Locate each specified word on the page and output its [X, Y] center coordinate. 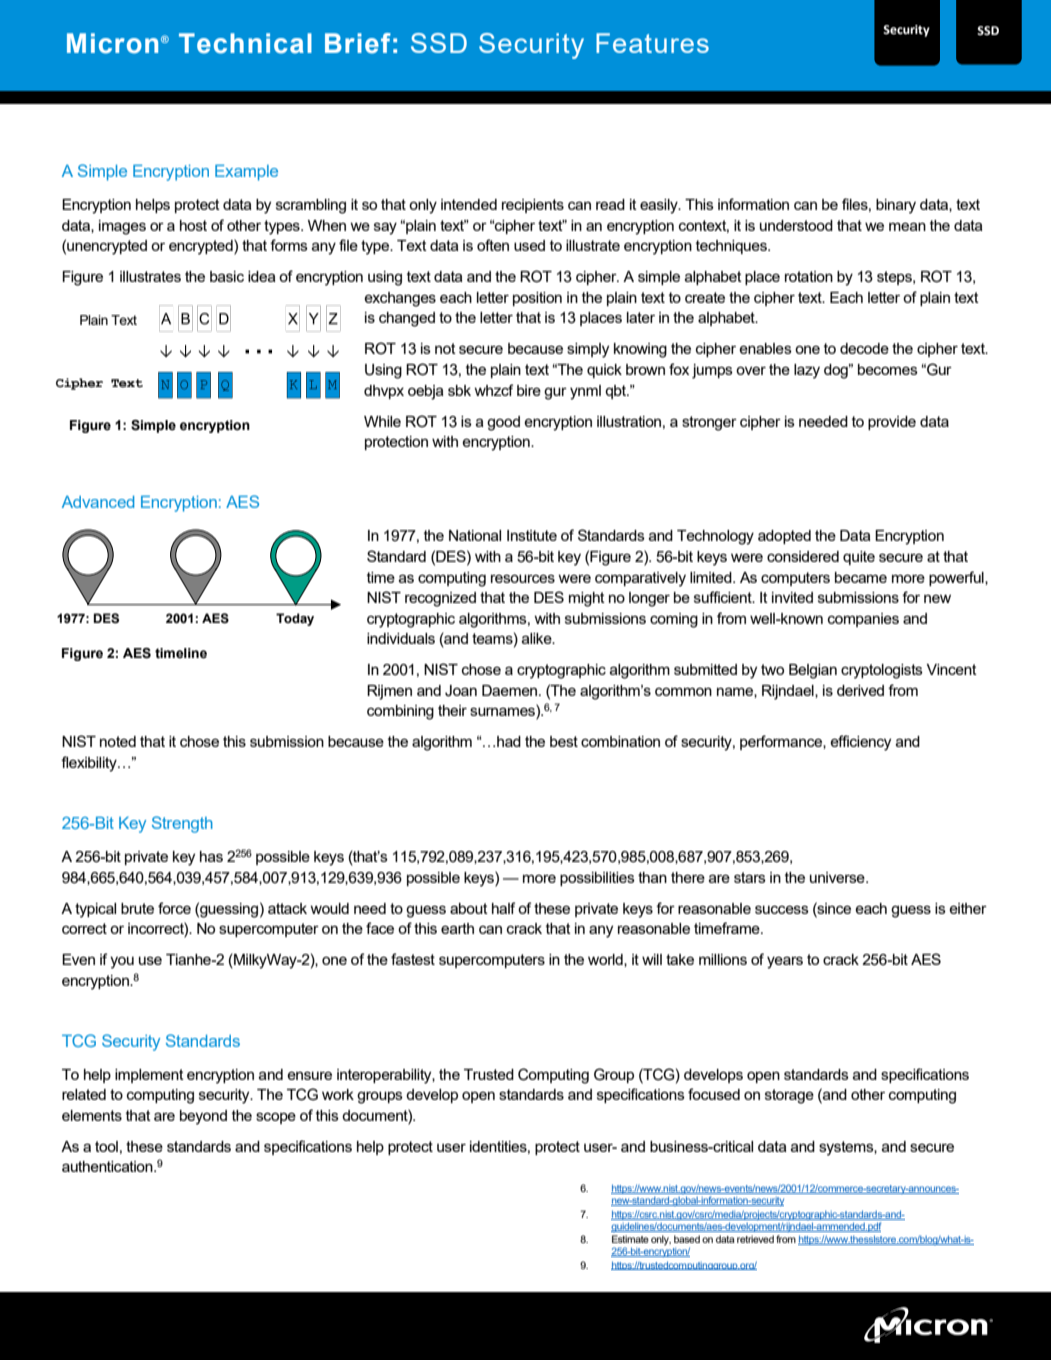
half [503, 908]
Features [652, 43]
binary [896, 206]
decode [864, 348]
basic [227, 276]
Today [295, 619]
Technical [245, 43]
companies [863, 620]
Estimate [630, 1239]
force [174, 908]
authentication [108, 1166]
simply [588, 350]
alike [538, 638]
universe [838, 877]
